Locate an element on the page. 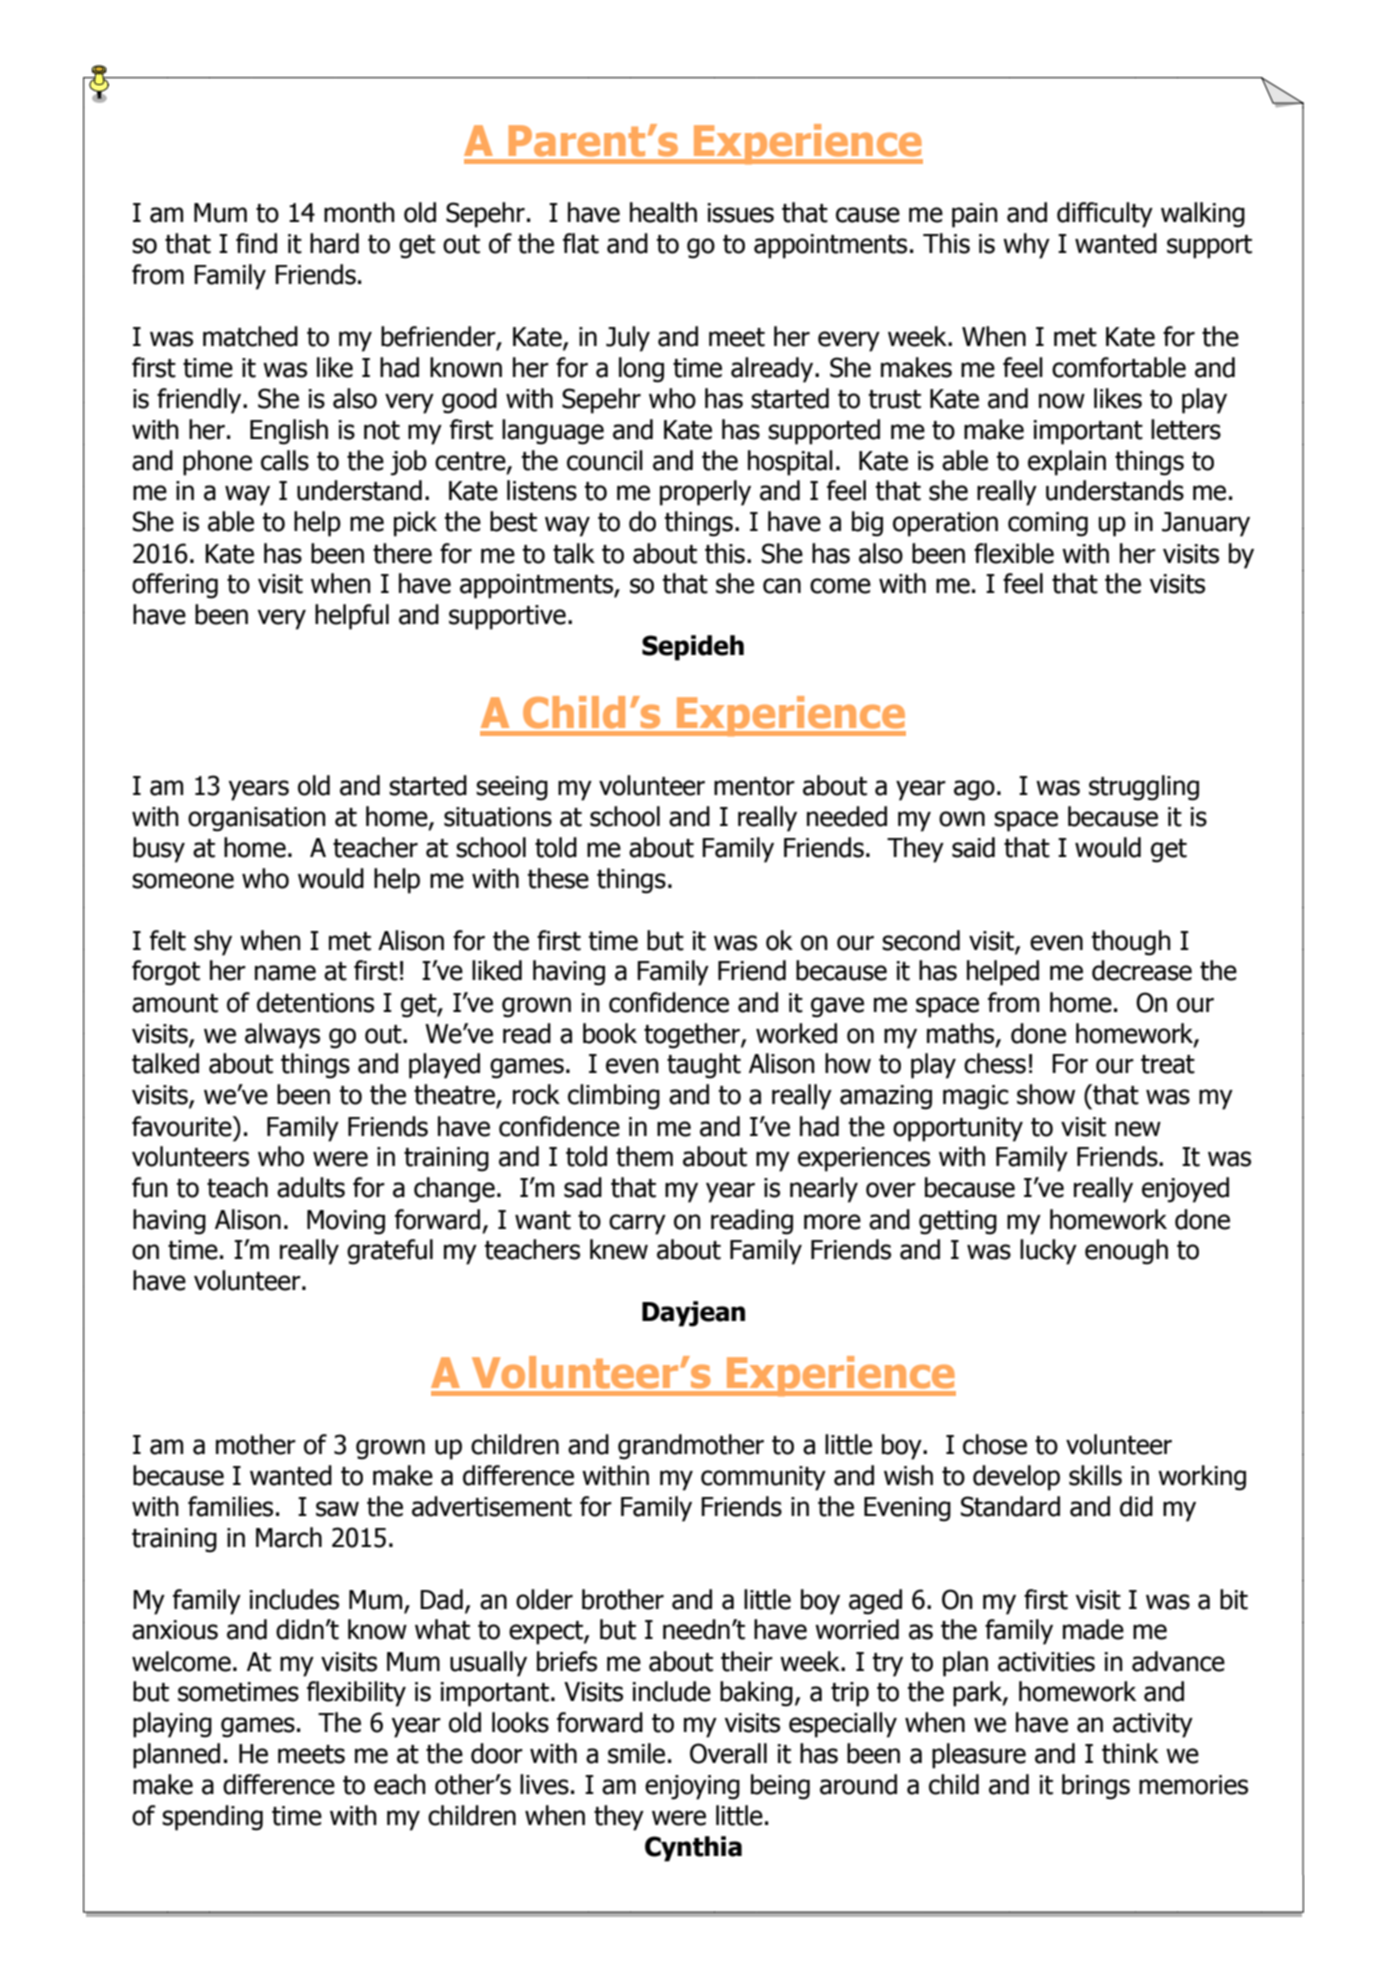 Image resolution: width=1388 pixels, height=1964 pixels. enjoyed is located at coordinates (1185, 1190).
